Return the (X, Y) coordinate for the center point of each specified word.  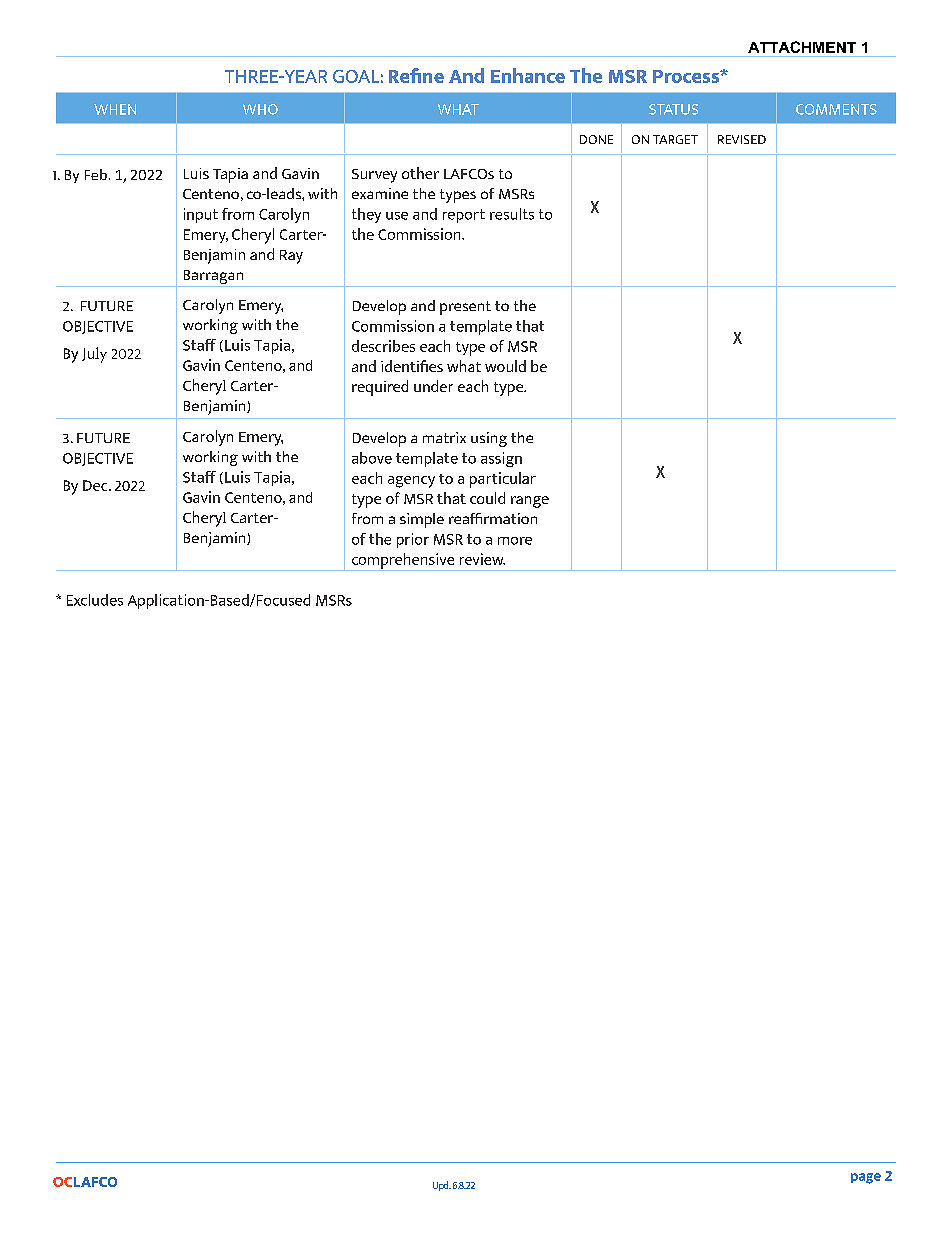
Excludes (95, 600)
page (866, 1178)
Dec (96, 485)
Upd (442, 1186)
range (530, 502)
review (482, 559)
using (489, 439)
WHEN (115, 109)
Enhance (528, 75)
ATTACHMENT (802, 47)
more (515, 541)
